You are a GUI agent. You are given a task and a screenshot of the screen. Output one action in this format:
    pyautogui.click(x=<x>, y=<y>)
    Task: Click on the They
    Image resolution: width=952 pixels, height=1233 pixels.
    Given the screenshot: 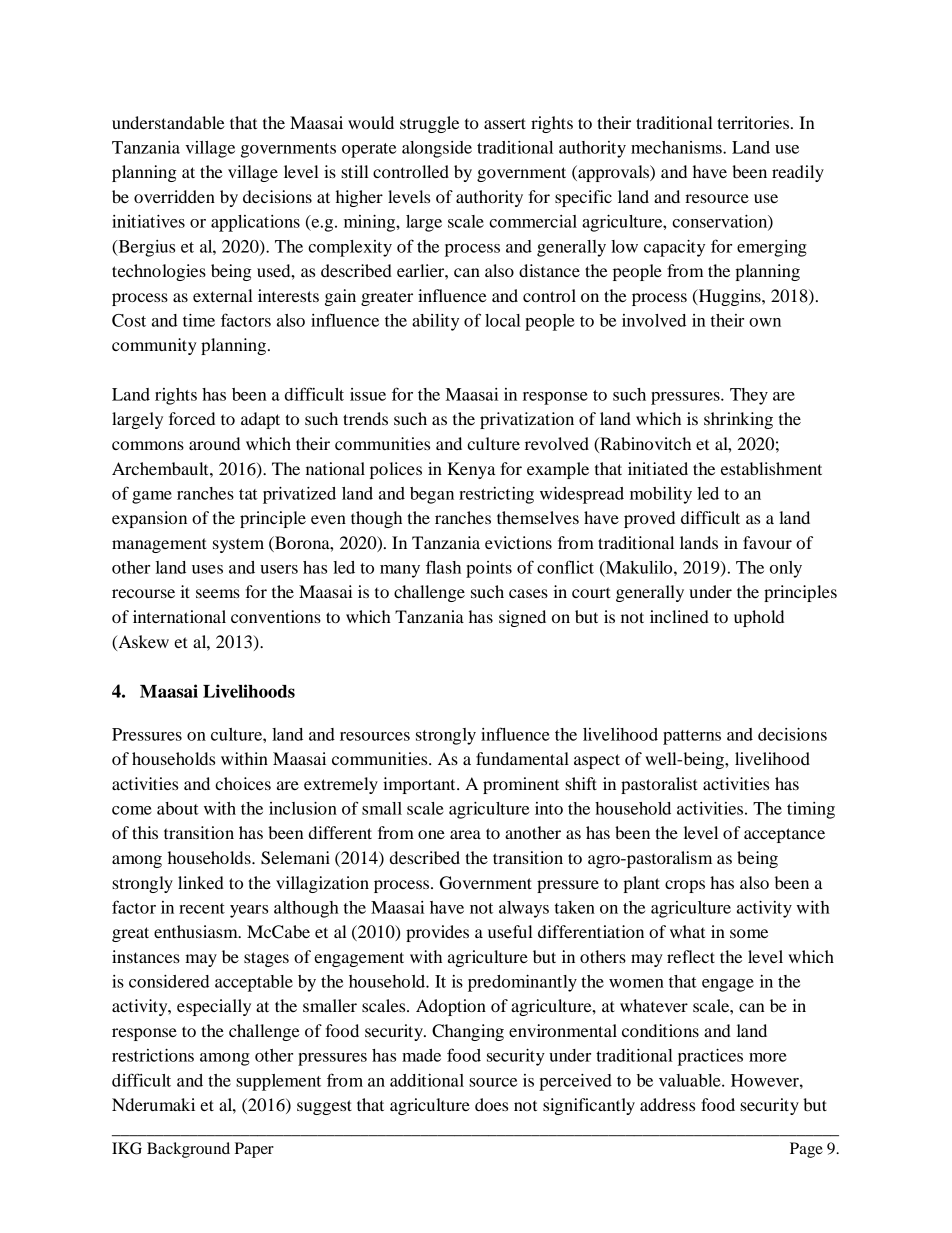 What is the action you would take?
    pyautogui.click(x=749, y=396)
